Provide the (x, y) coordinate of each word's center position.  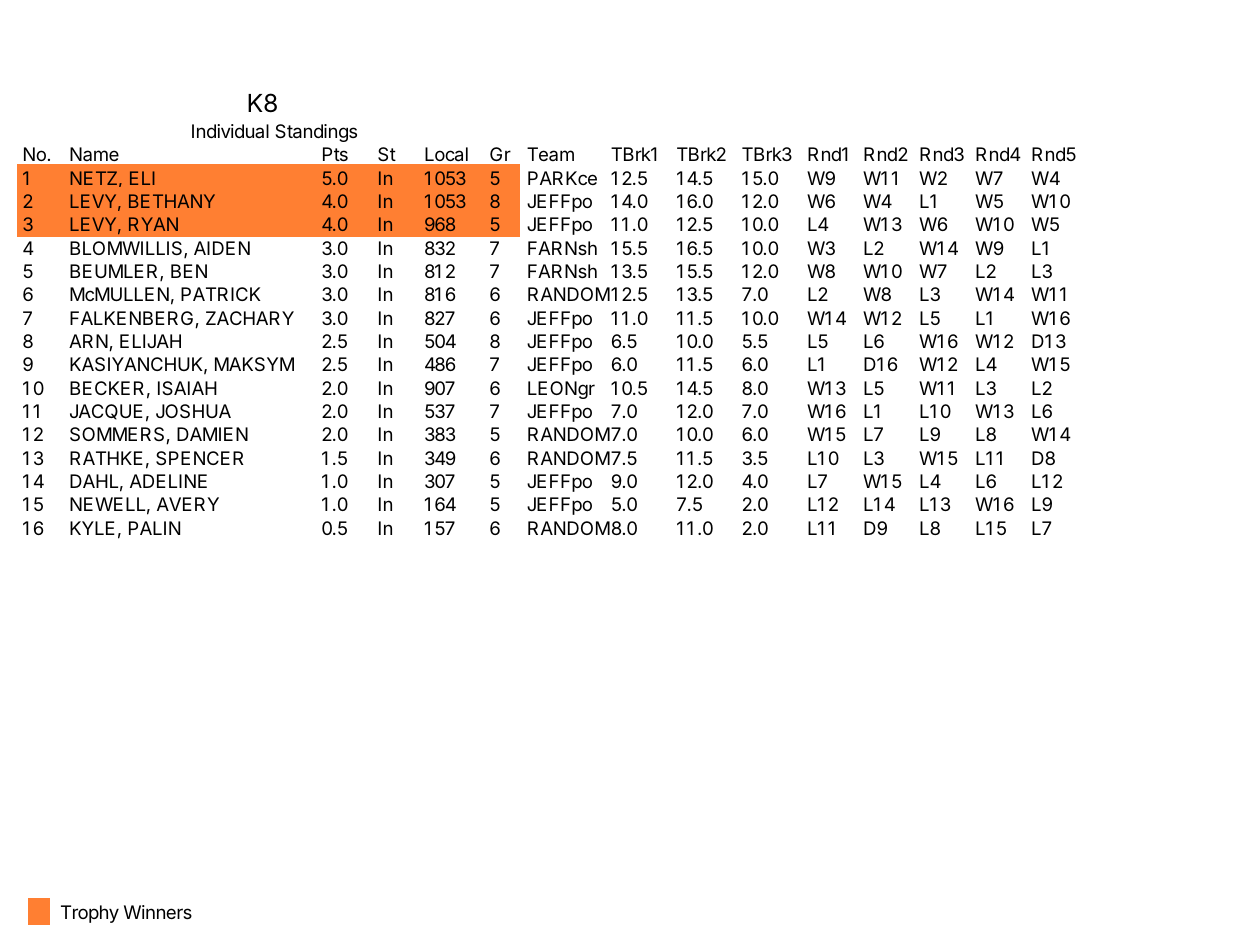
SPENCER (200, 458)
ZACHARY (250, 318)
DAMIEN (212, 434)
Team (550, 154)
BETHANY (172, 201)
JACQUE (106, 412)
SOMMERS (118, 435)
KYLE (92, 528)
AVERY (188, 504)
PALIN (154, 528)
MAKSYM (254, 364)
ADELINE (168, 481)
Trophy (90, 914)
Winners (158, 912)
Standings (316, 133)
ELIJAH (150, 341)
